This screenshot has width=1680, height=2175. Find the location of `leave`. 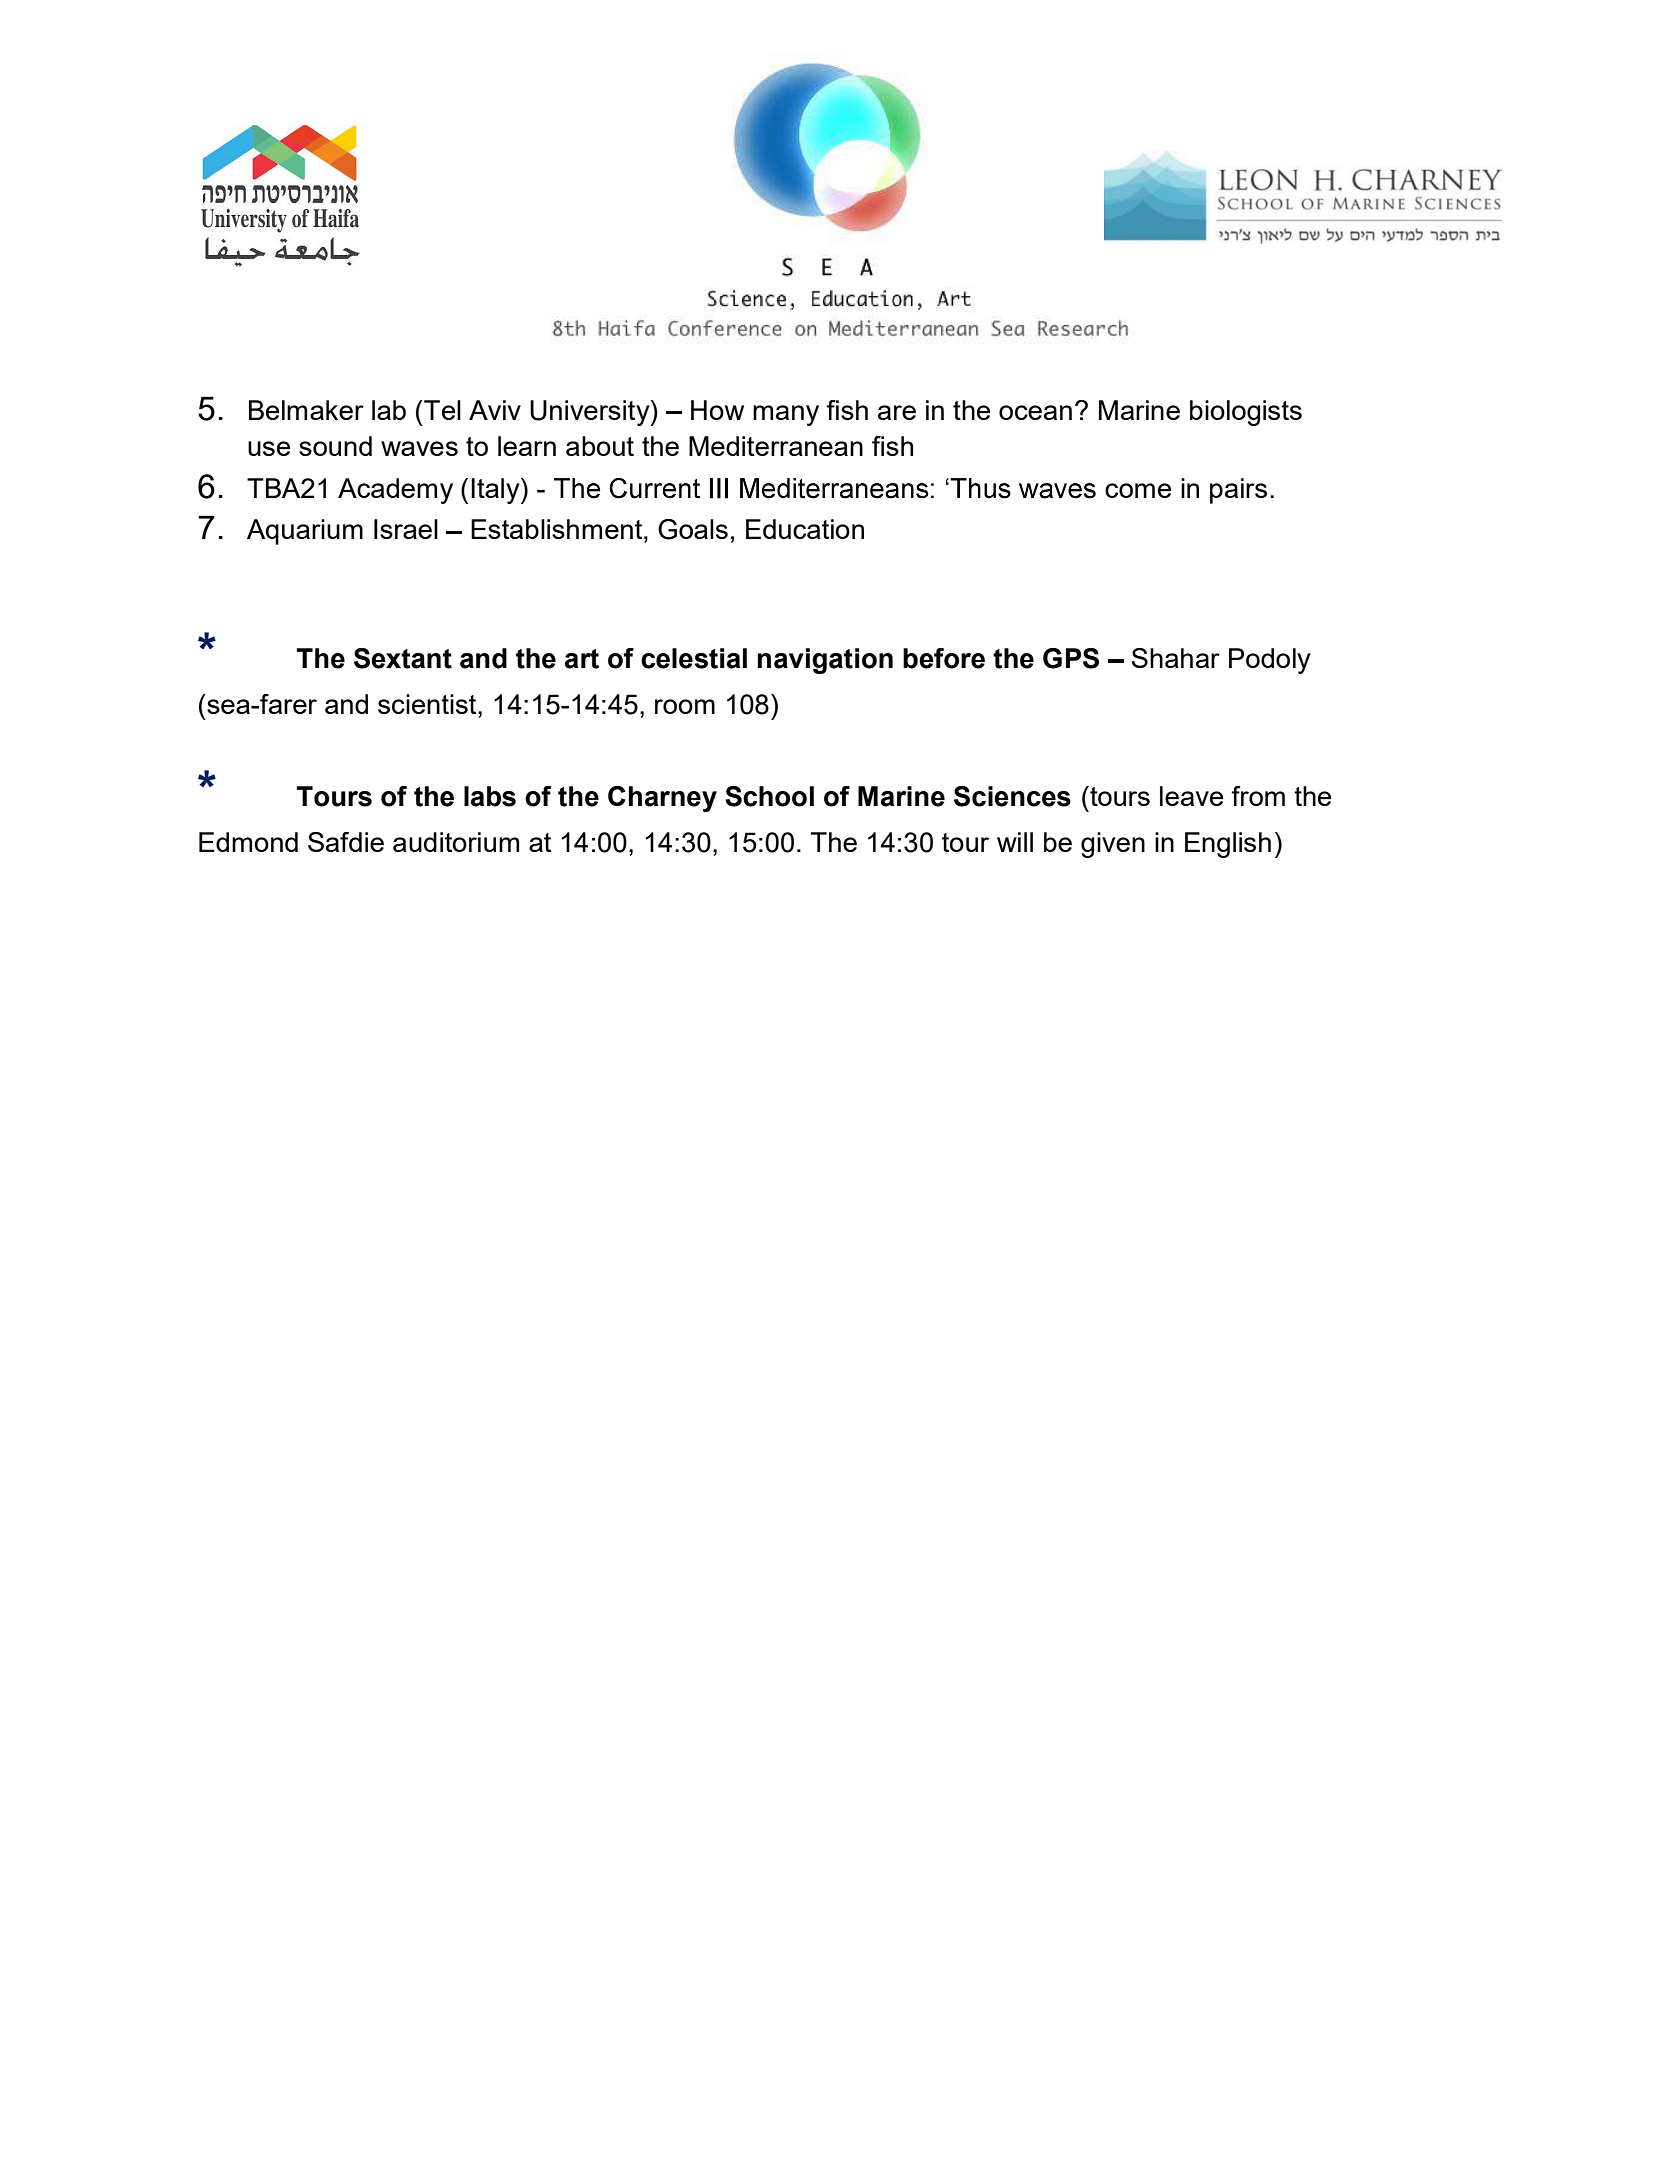

leave is located at coordinates (1192, 796).
